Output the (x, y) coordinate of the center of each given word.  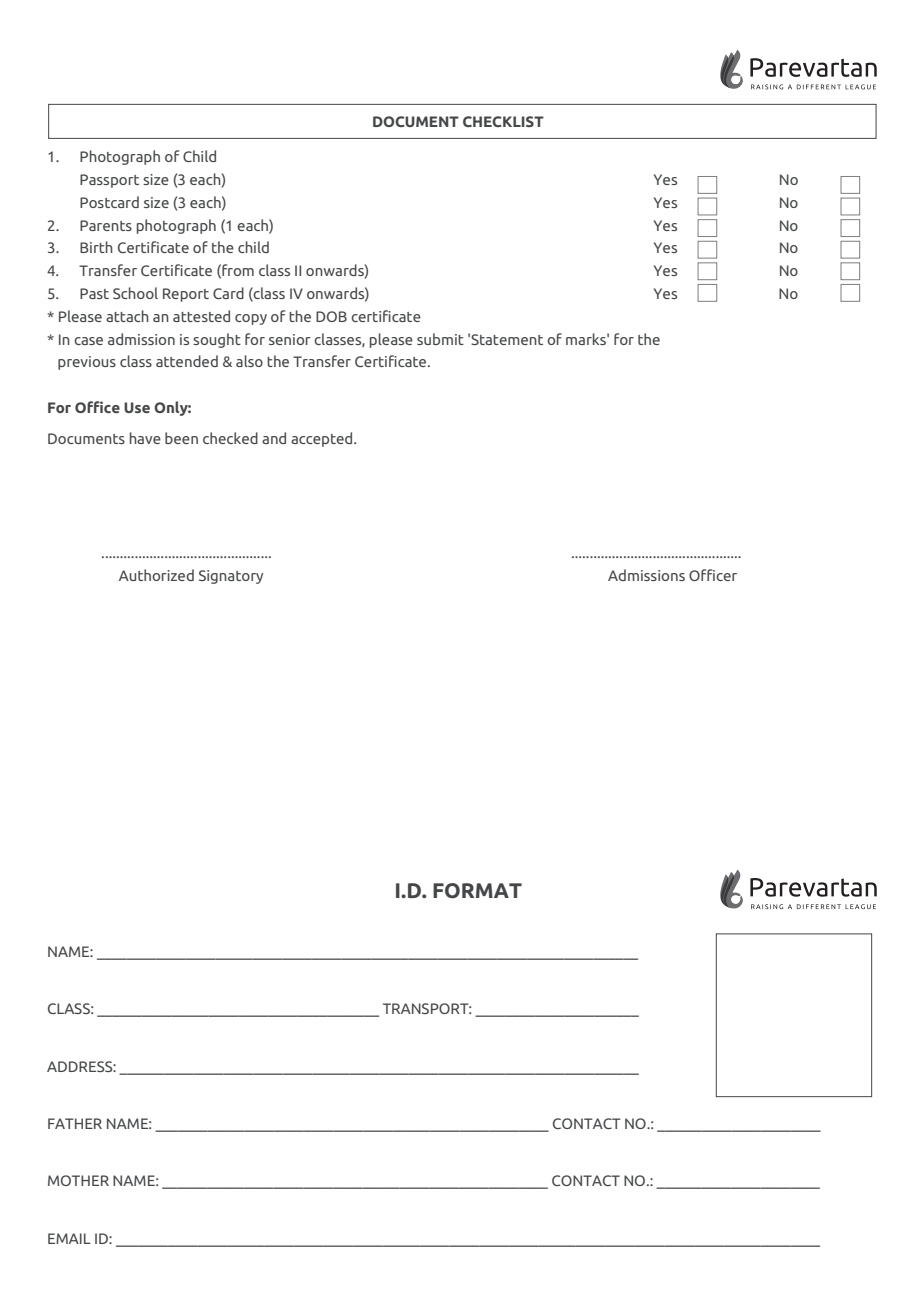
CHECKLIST (503, 121)
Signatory (231, 577)
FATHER (75, 1123)
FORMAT (477, 891)
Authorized (156, 575)
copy (251, 319)
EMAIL (69, 1238)
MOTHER (78, 1180)
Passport (109, 181)
